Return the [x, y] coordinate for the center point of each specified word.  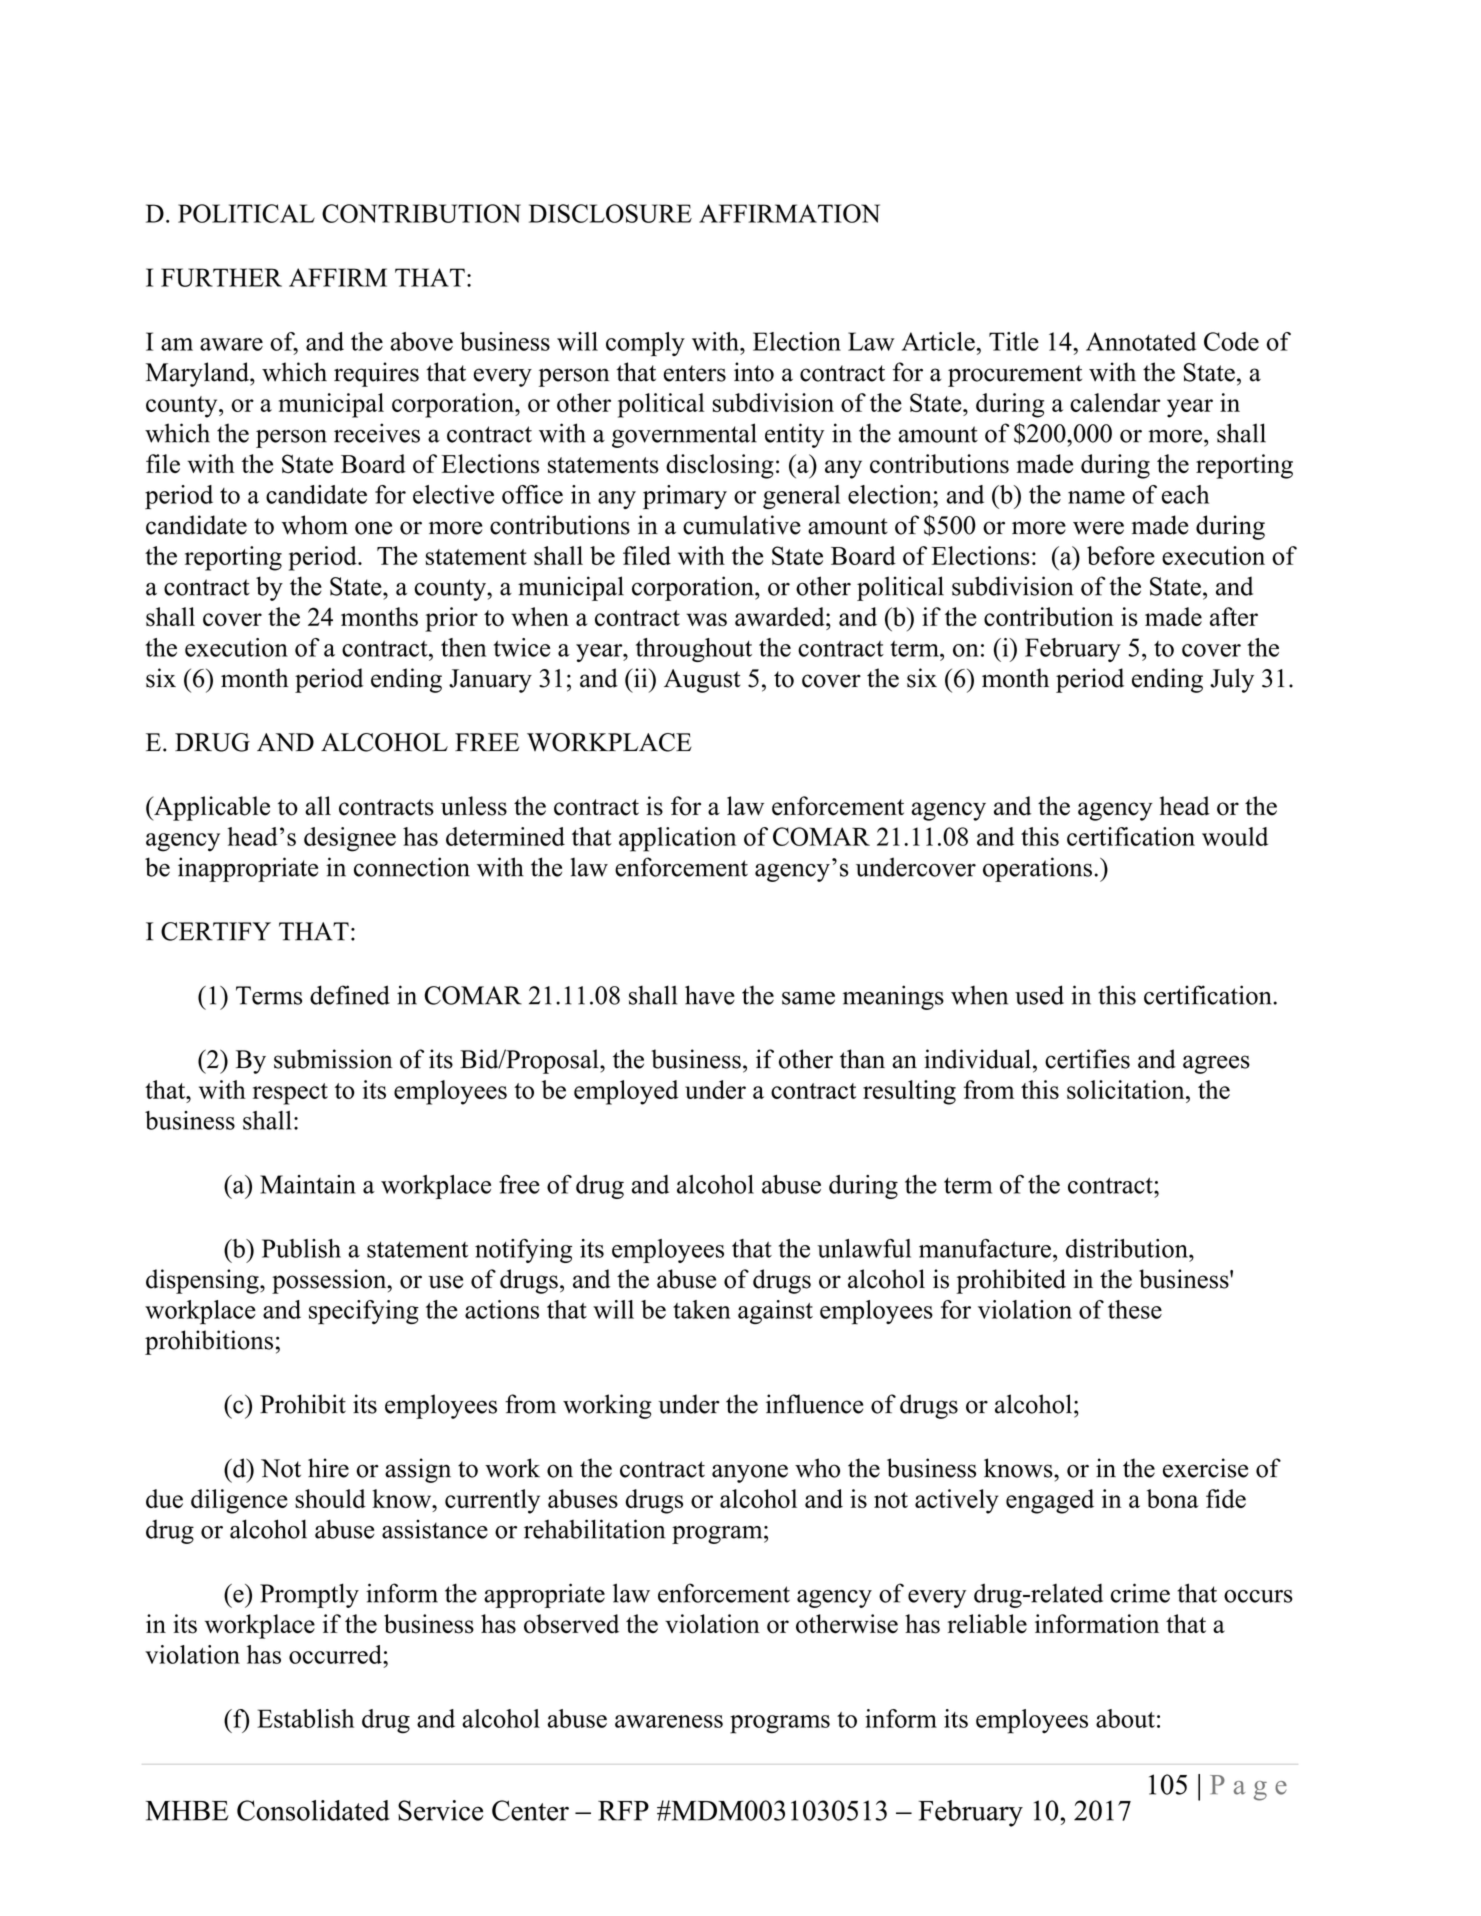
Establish [305, 1718]
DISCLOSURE [610, 213]
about [1125, 1718]
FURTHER [221, 277]
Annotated [1141, 341]
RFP [623, 1811]
